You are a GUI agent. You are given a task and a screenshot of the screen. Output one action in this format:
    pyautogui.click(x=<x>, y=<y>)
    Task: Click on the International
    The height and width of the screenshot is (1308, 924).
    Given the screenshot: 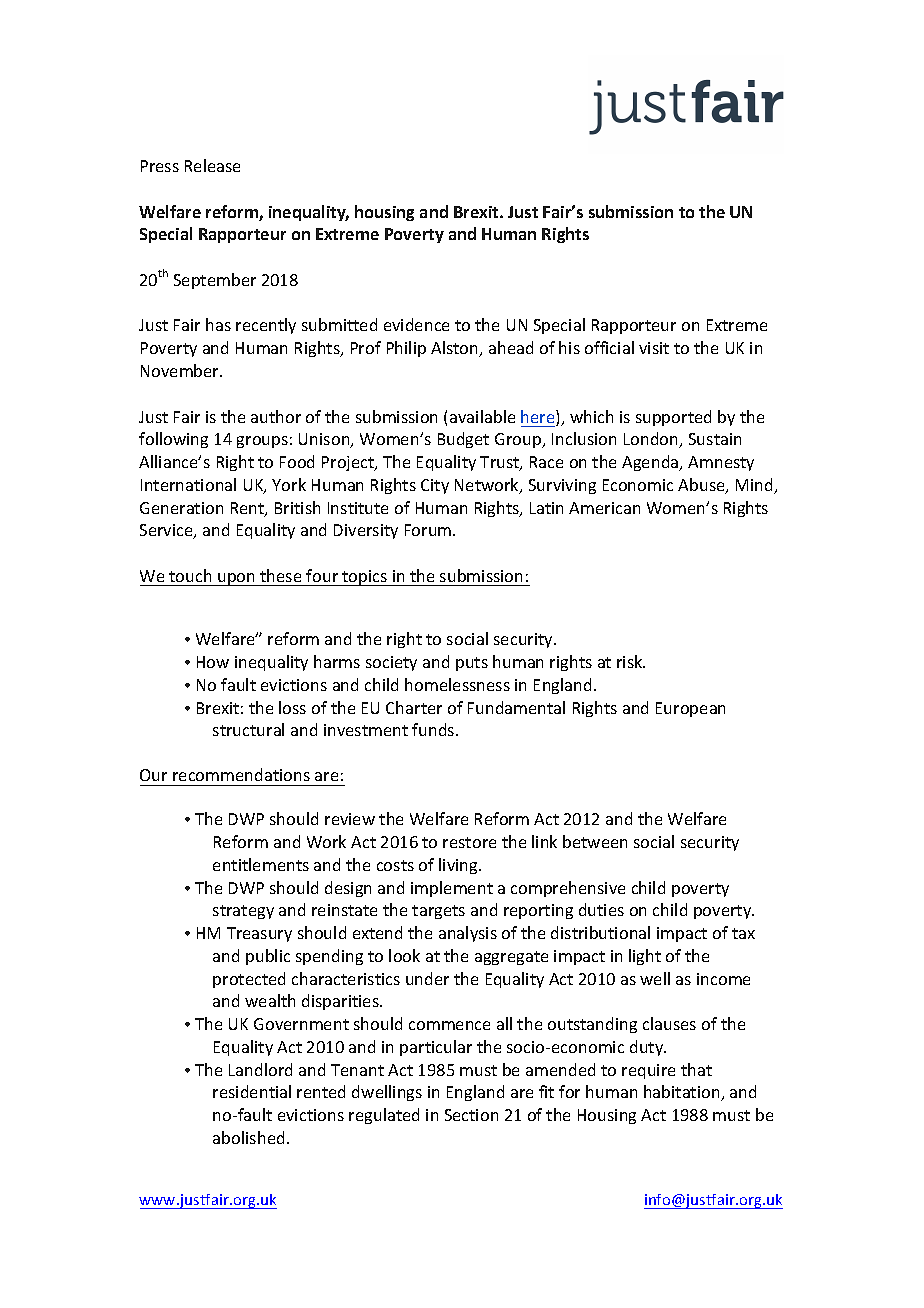 What is the action you would take?
    pyautogui.click(x=188, y=484)
